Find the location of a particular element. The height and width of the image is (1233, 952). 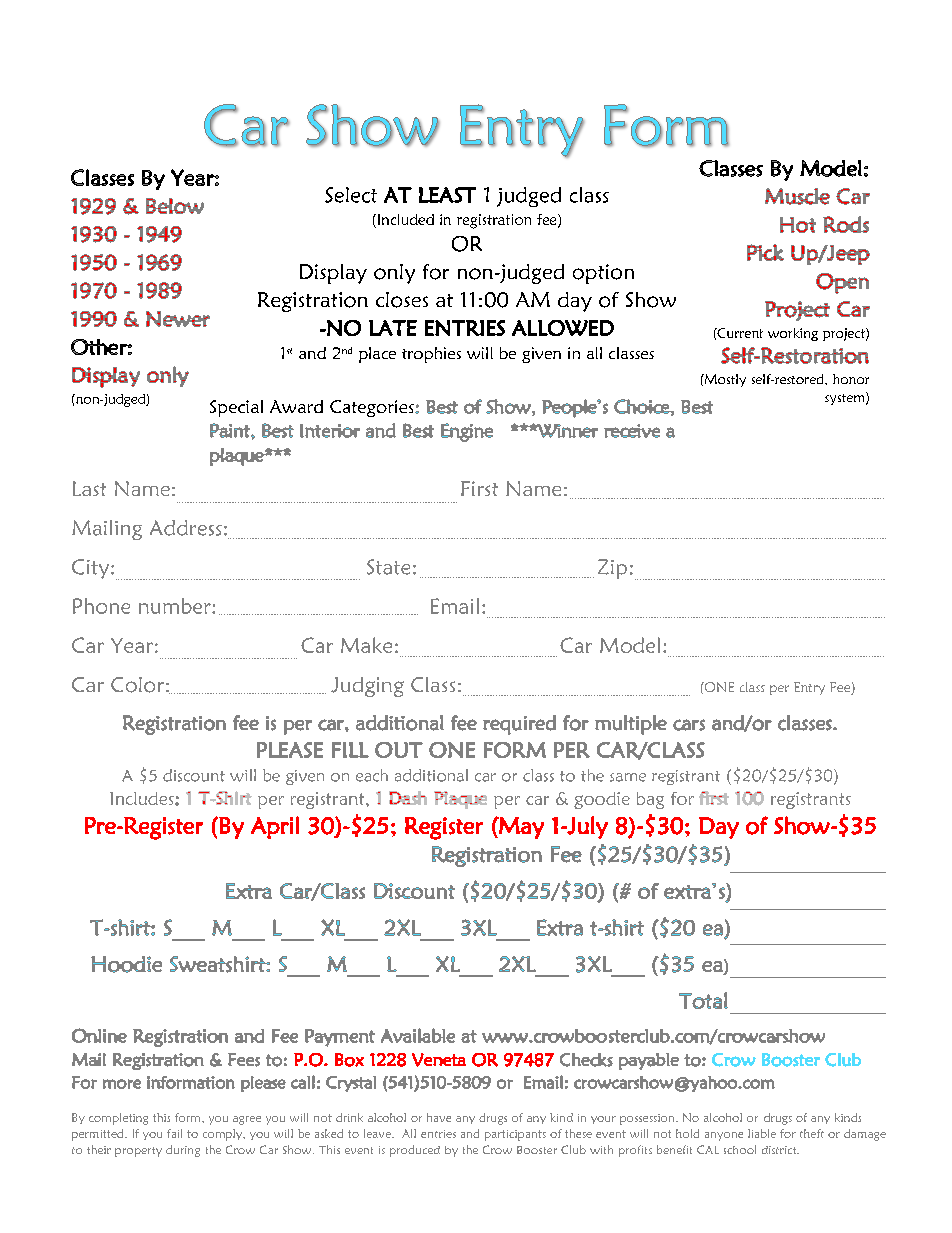

May is located at coordinates (520, 828).
